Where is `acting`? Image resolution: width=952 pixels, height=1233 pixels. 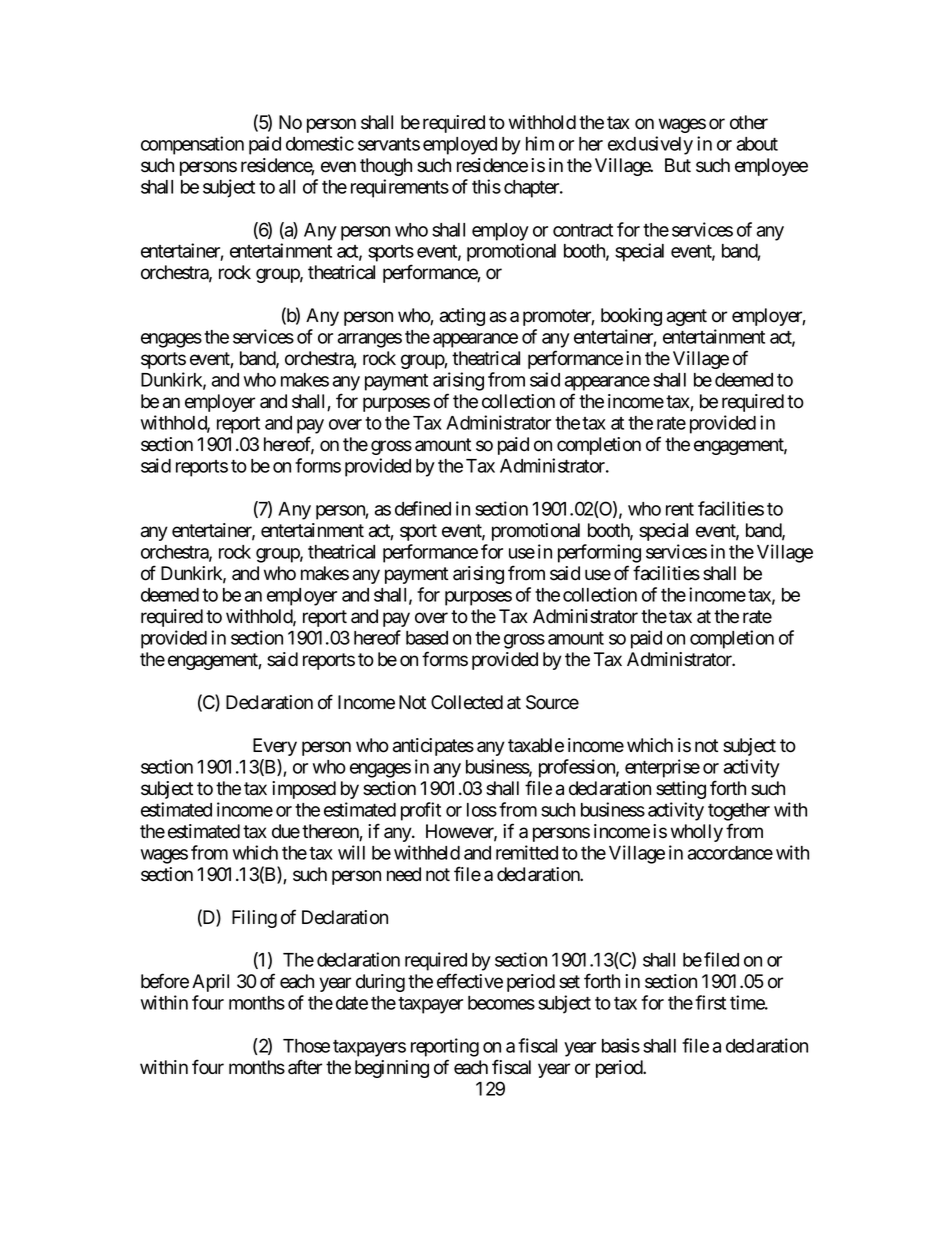
acting is located at coordinates (462, 317).
